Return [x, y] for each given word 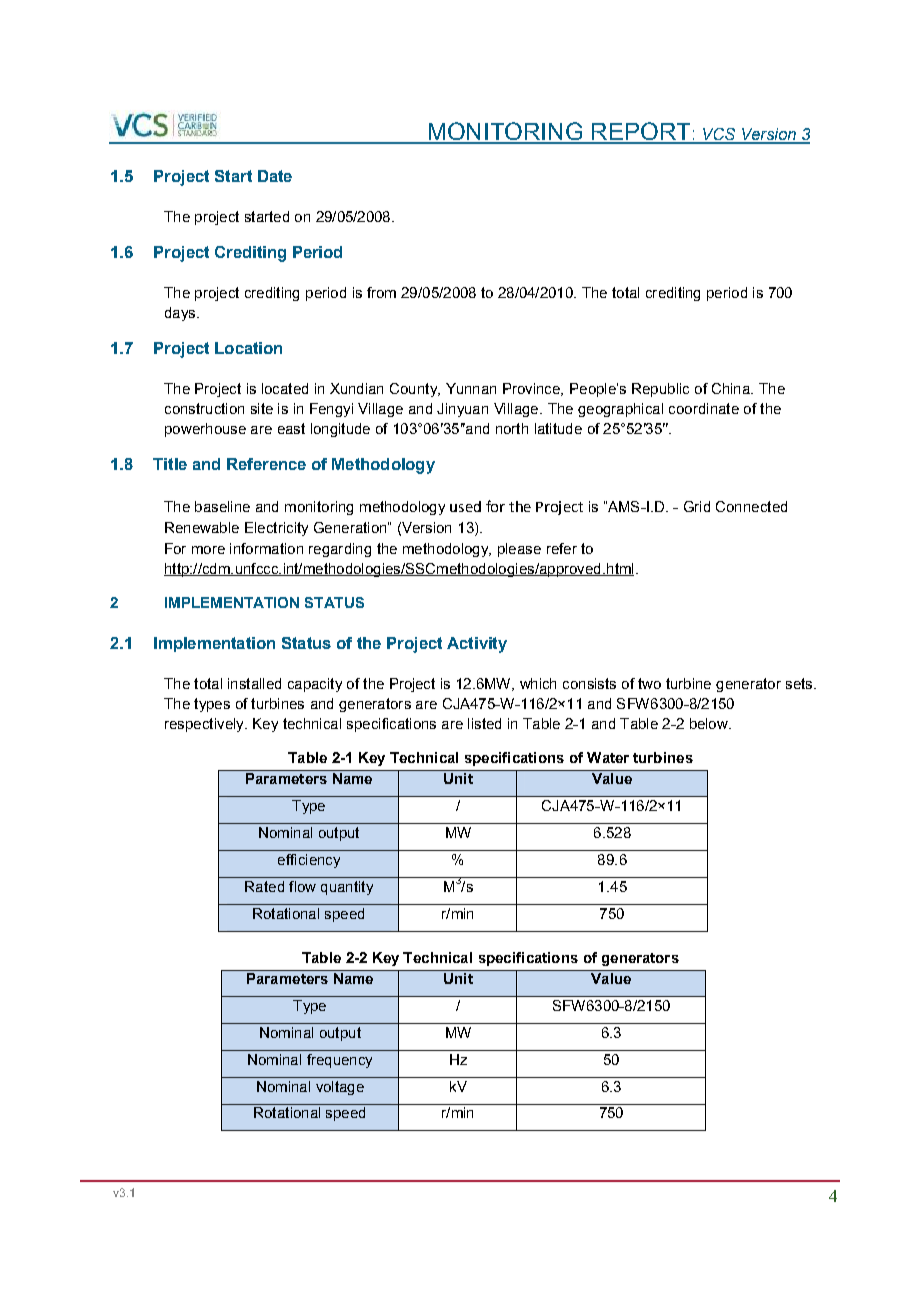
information [266, 548]
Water [608, 757]
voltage [340, 1088]
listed [484, 723]
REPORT [641, 132]
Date [275, 176]
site [262, 408]
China [732, 388]
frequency [339, 1061]
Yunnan [471, 388]
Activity [477, 645]
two [649, 683]
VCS [719, 135]
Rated [264, 886]
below [710, 723]
